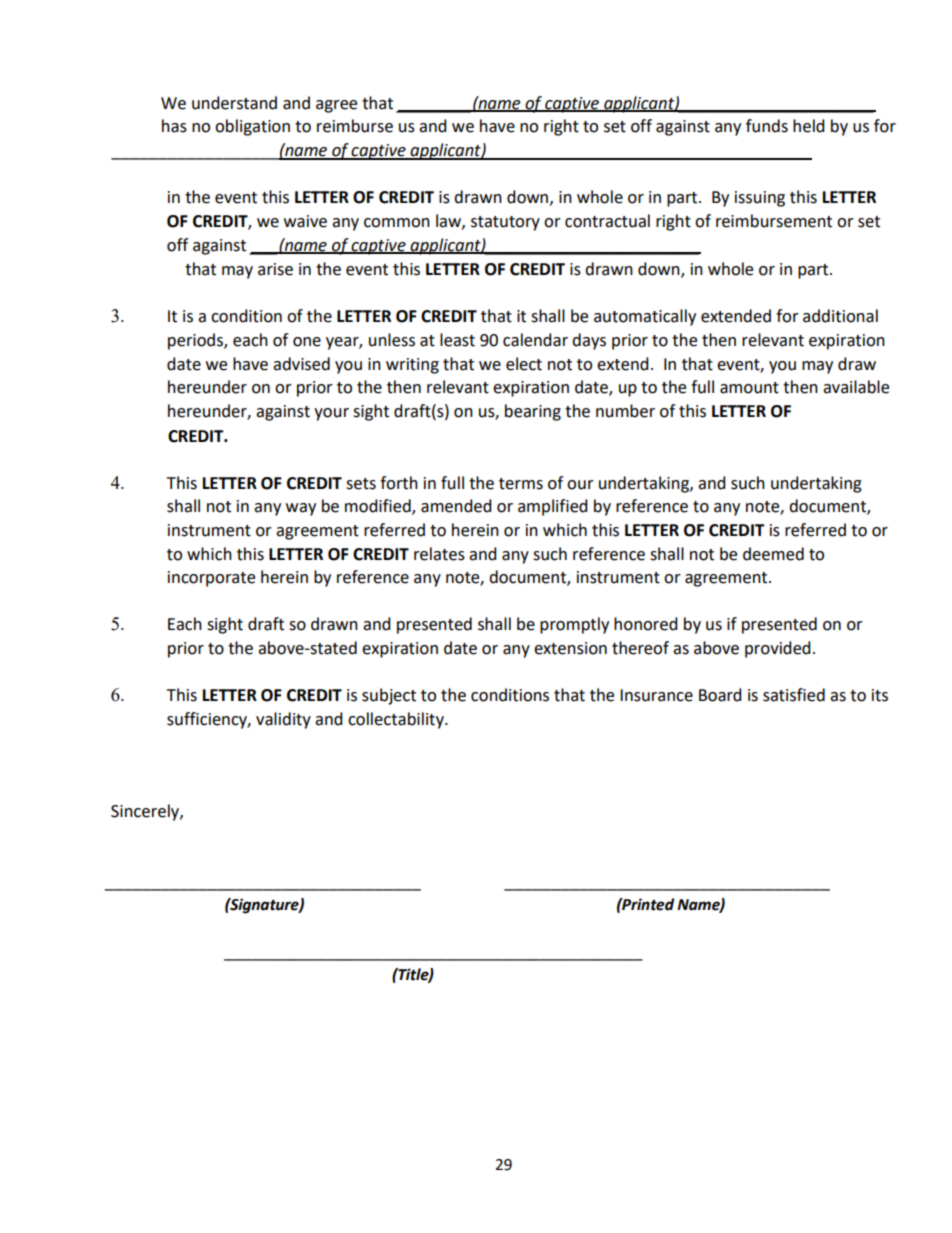 Image resolution: width=952 pixels, height=1233 pixels. Describe the element at coordinates (252, 127) in the page. I see `obligation` at that location.
